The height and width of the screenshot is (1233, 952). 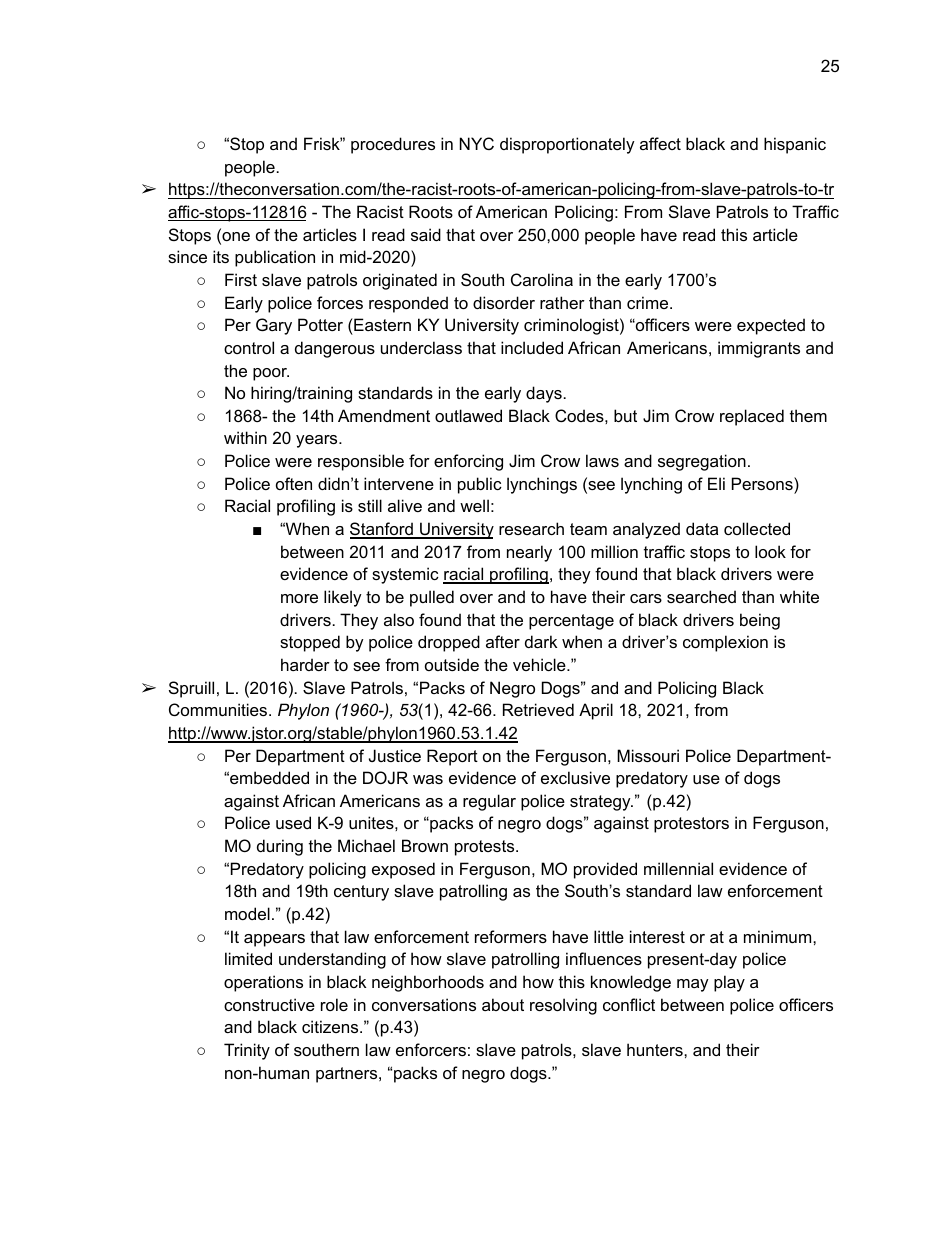 What do you see at coordinates (221, 256) in the screenshot?
I see `its` at bounding box center [221, 256].
